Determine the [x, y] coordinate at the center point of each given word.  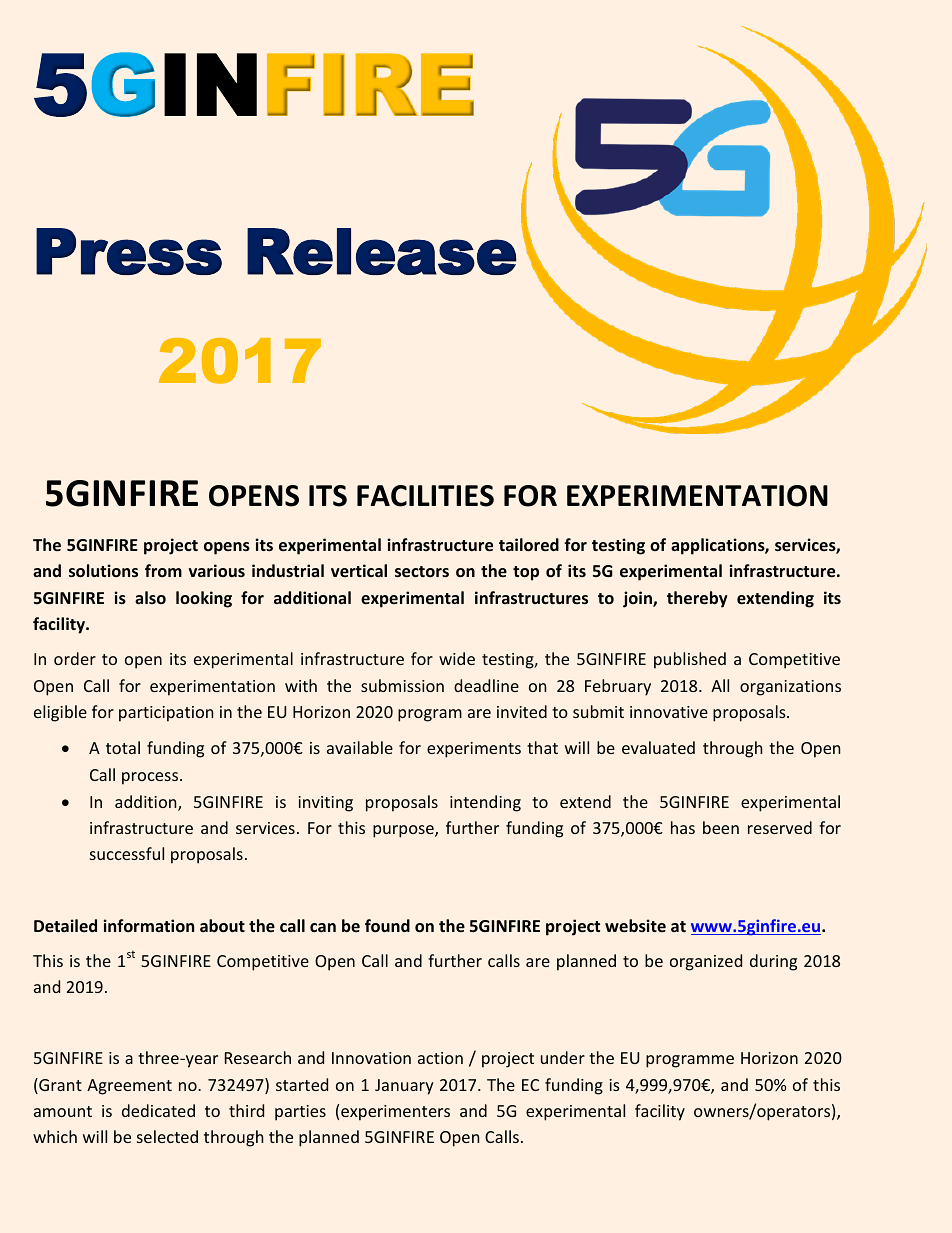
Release [382, 251]
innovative [669, 712]
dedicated [158, 1110]
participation [166, 714]
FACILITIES [425, 496]
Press [129, 251]
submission [402, 685]
